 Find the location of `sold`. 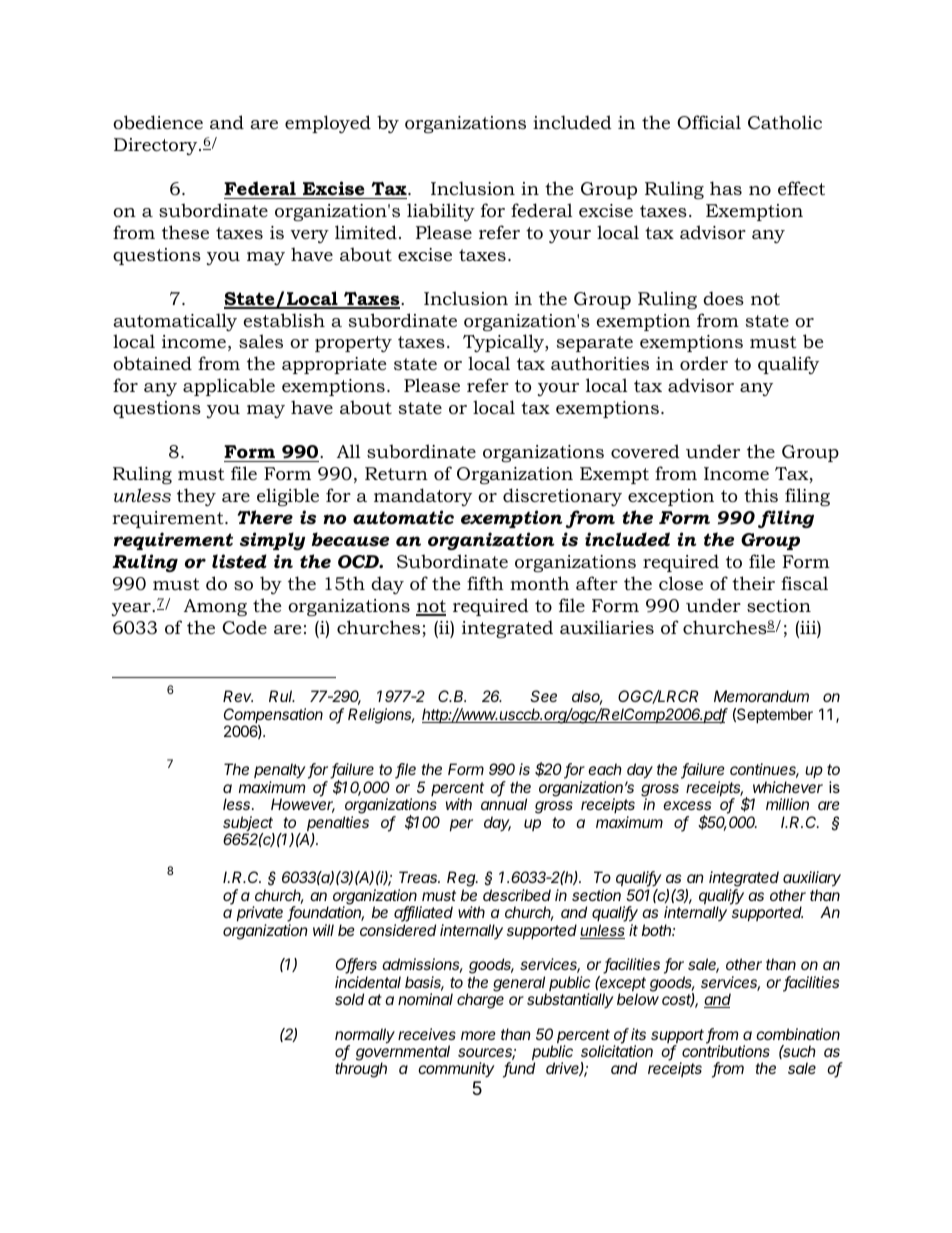

sold is located at coordinates (349, 999).
